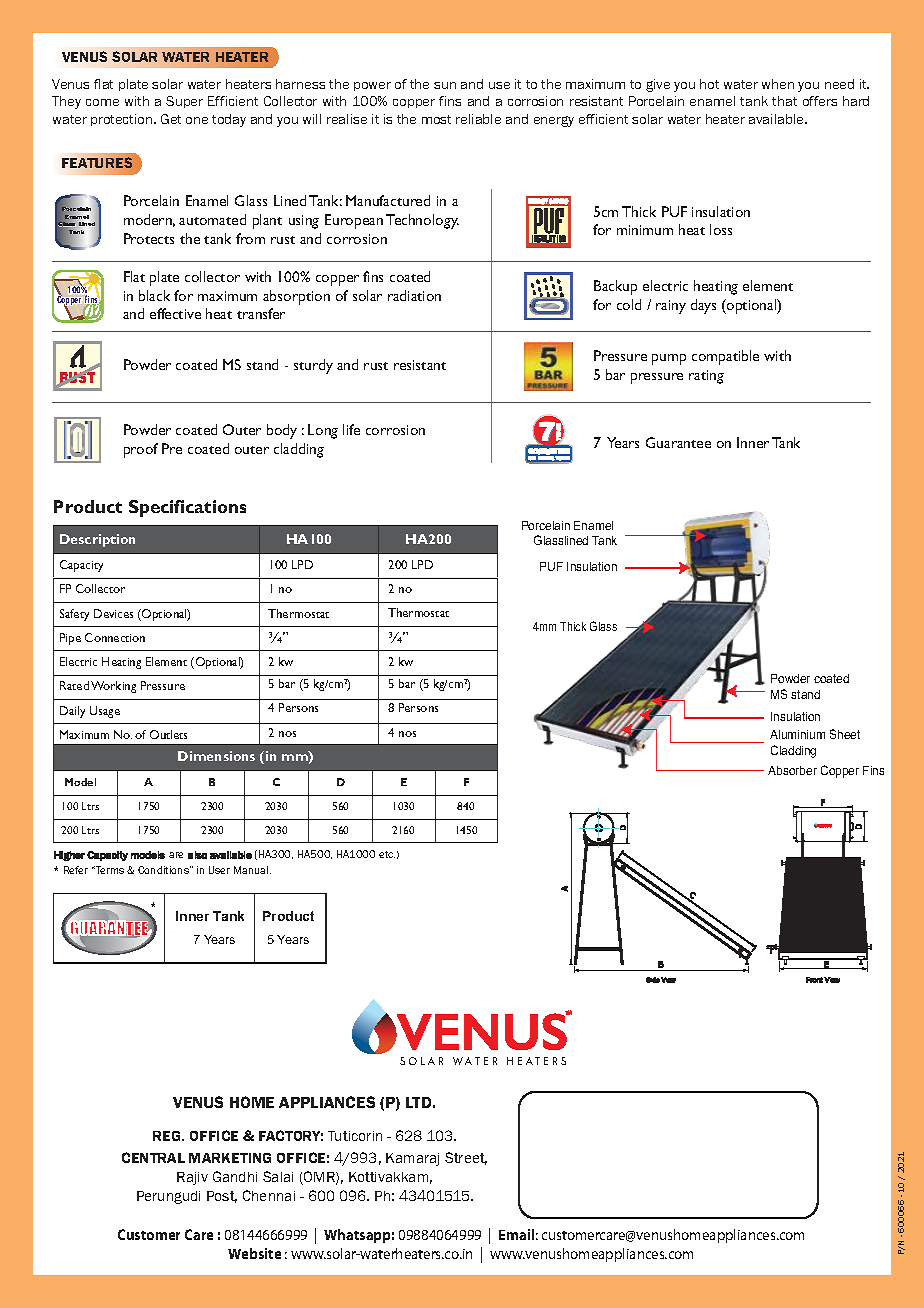  What do you see at coordinates (164, 870) in the screenshot?
I see `Conditions` at bounding box center [164, 870].
